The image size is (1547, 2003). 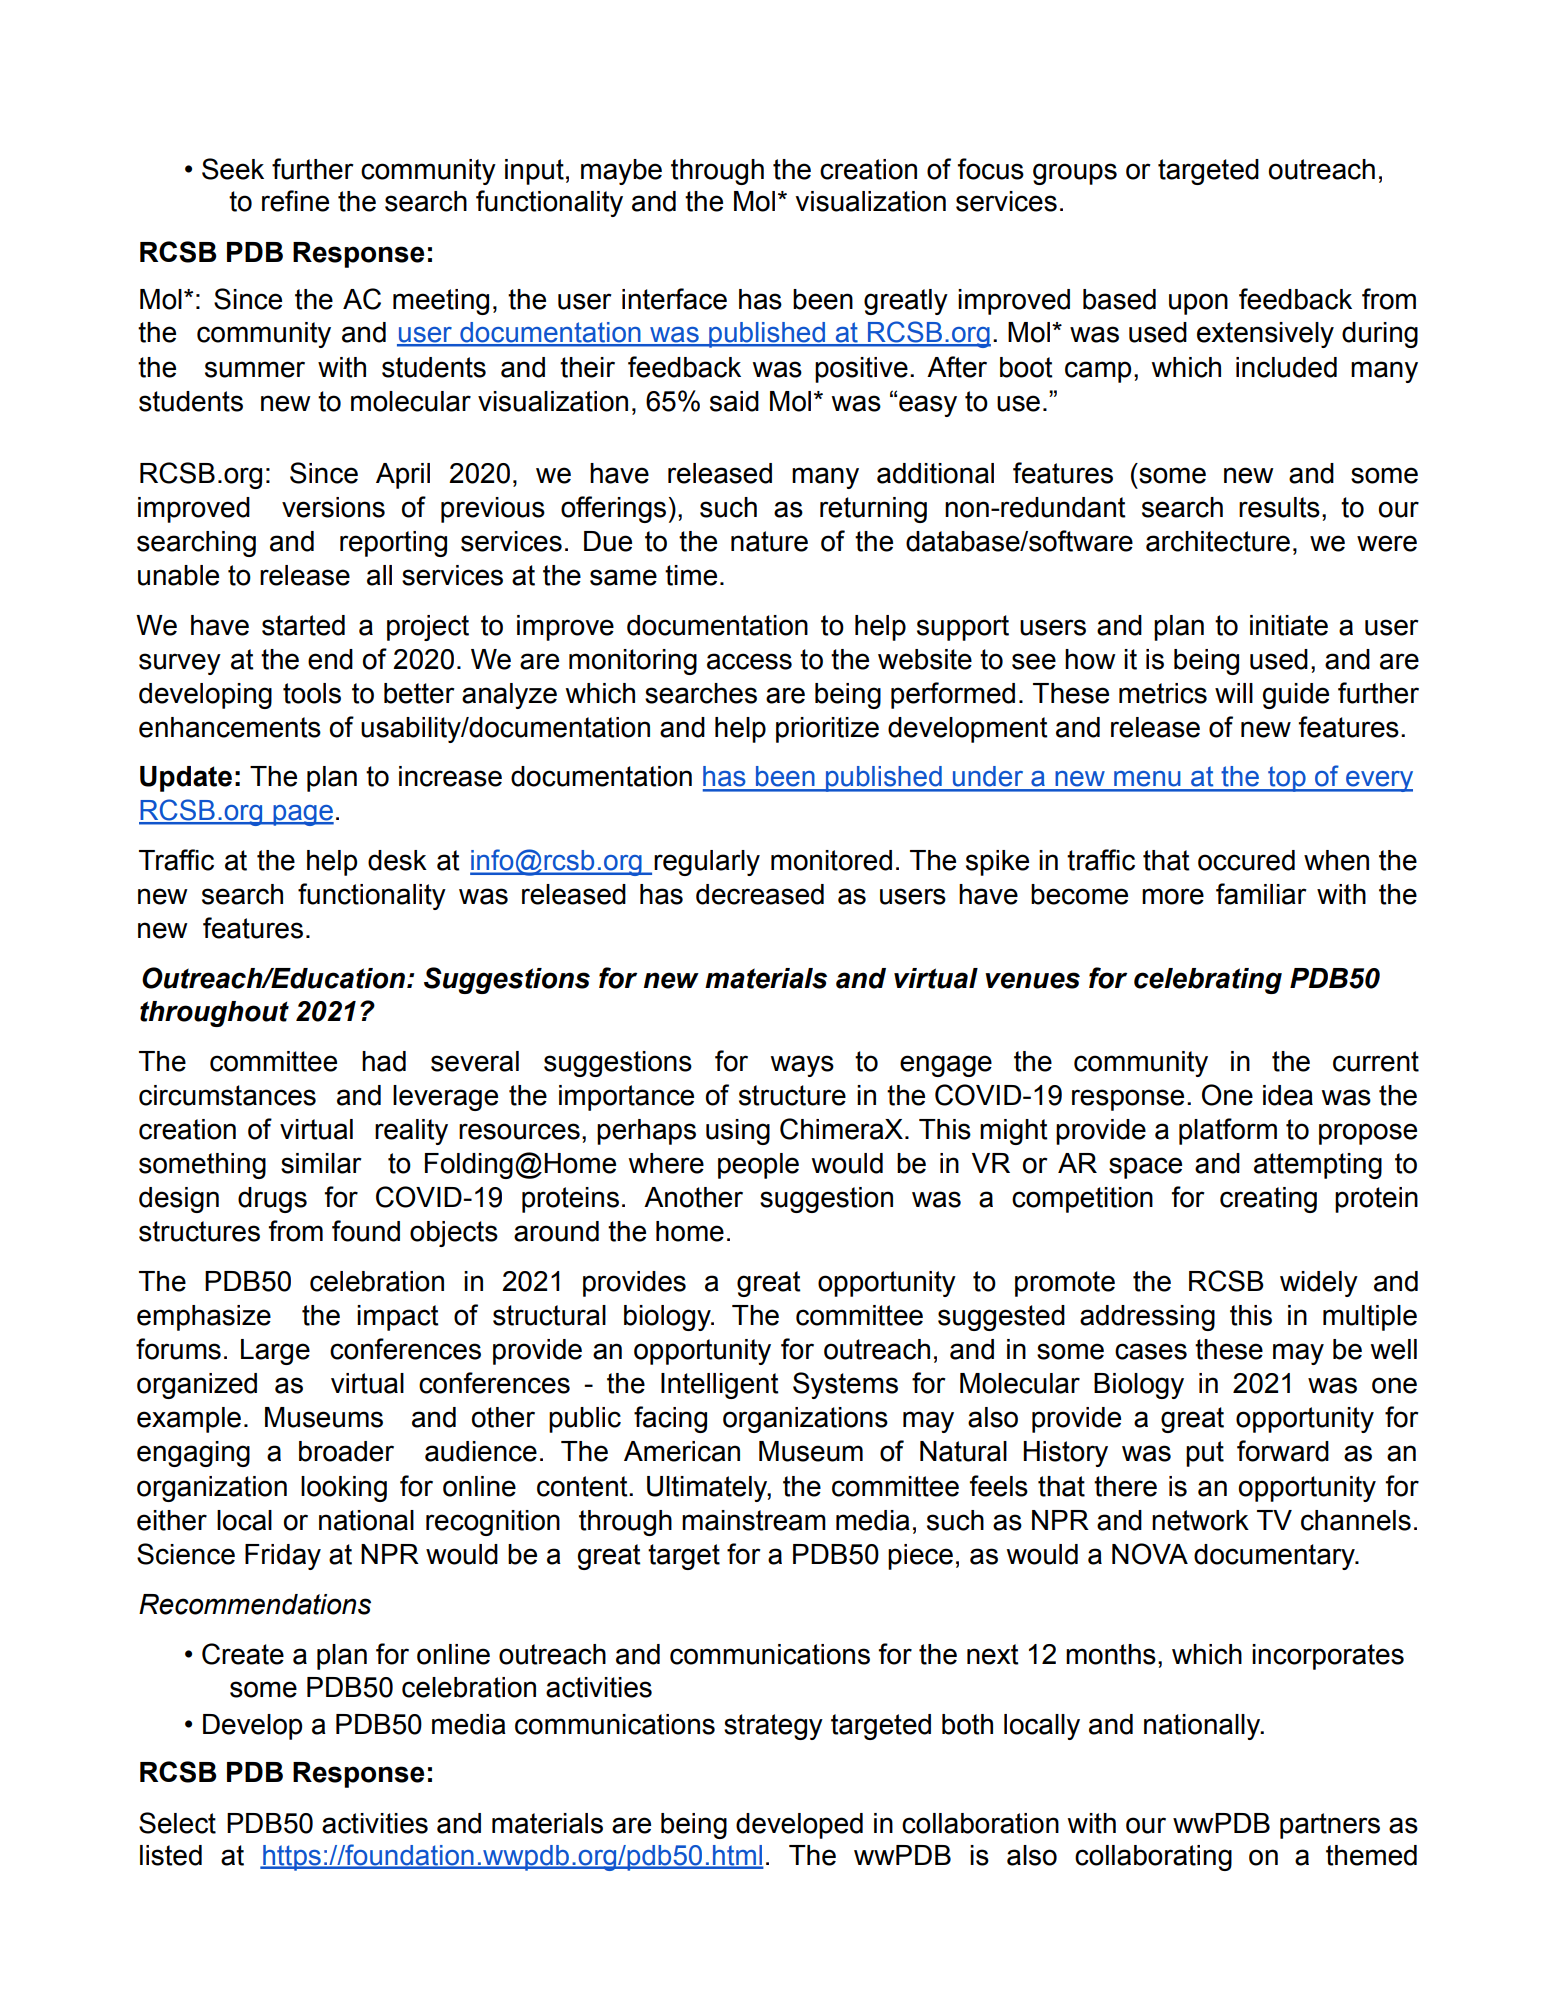 What do you see at coordinates (674, 299) in the page?
I see `interface` at bounding box center [674, 299].
